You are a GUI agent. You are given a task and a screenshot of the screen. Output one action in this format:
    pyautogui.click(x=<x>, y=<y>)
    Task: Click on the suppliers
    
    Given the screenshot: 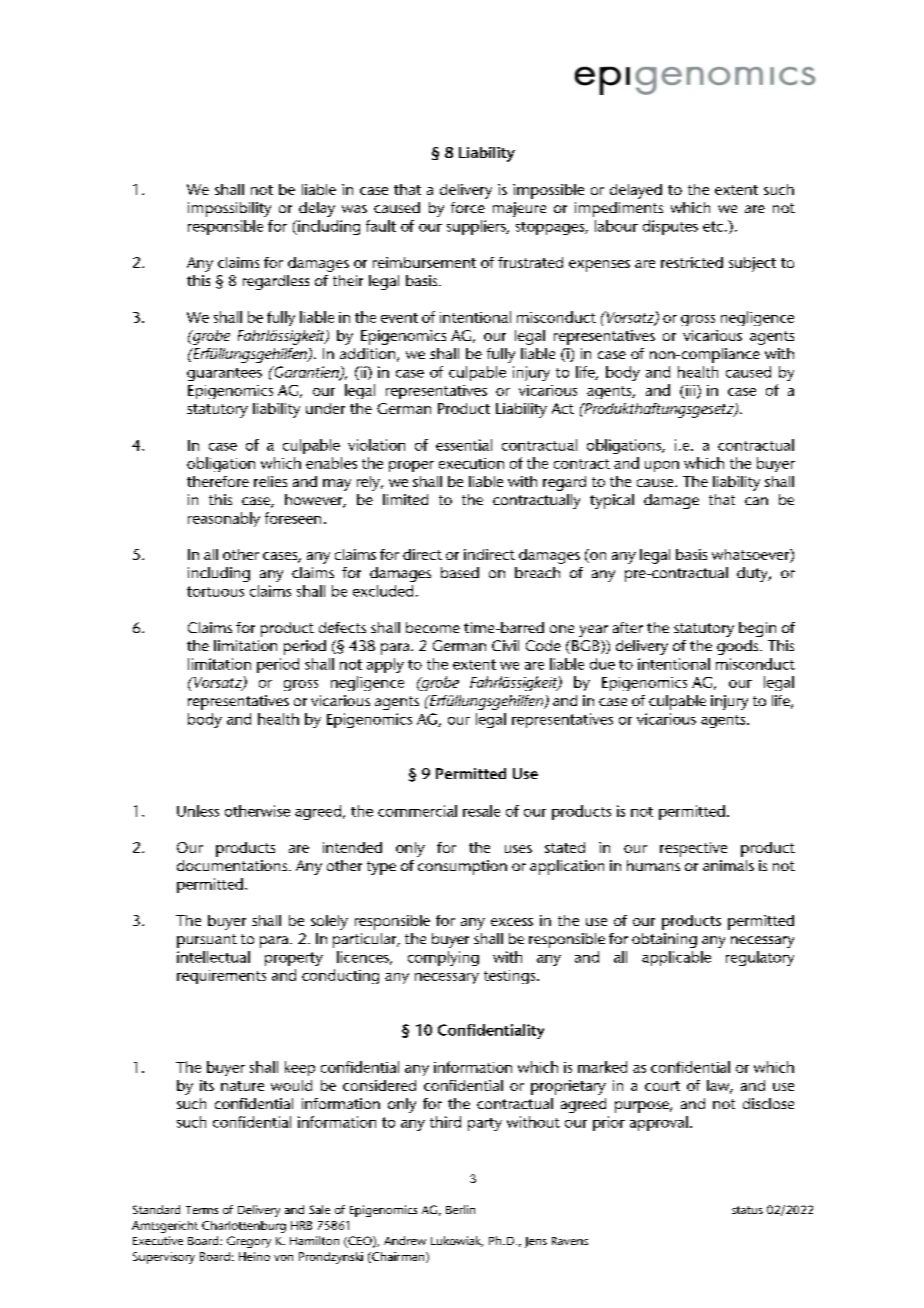 What is the action you would take?
    pyautogui.click(x=477, y=227)
